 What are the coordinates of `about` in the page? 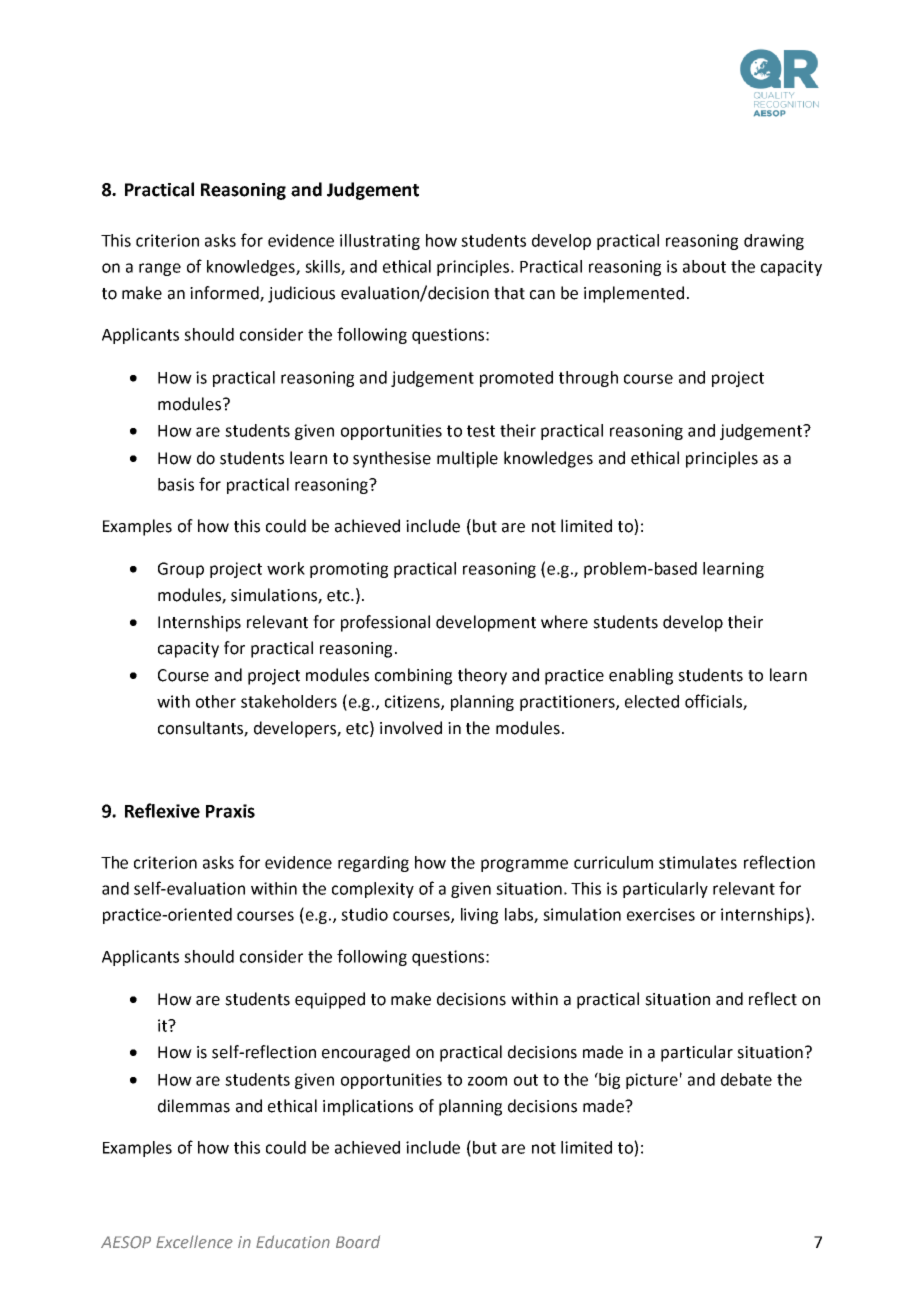 It's located at (704, 266).
